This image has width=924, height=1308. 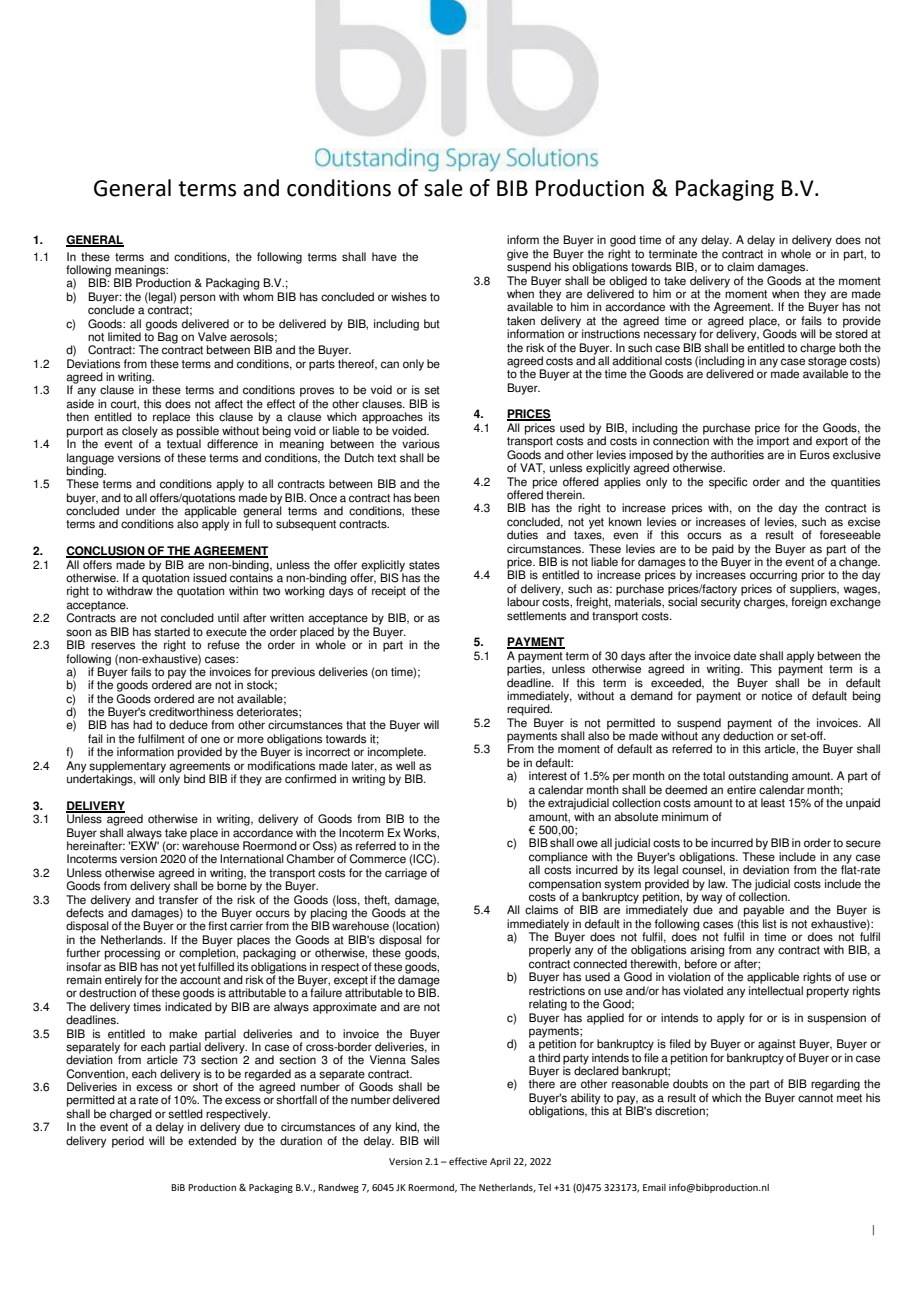 What do you see at coordinates (748, 735) in the image?
I see `deduction` at bounding box center [748, 735].
